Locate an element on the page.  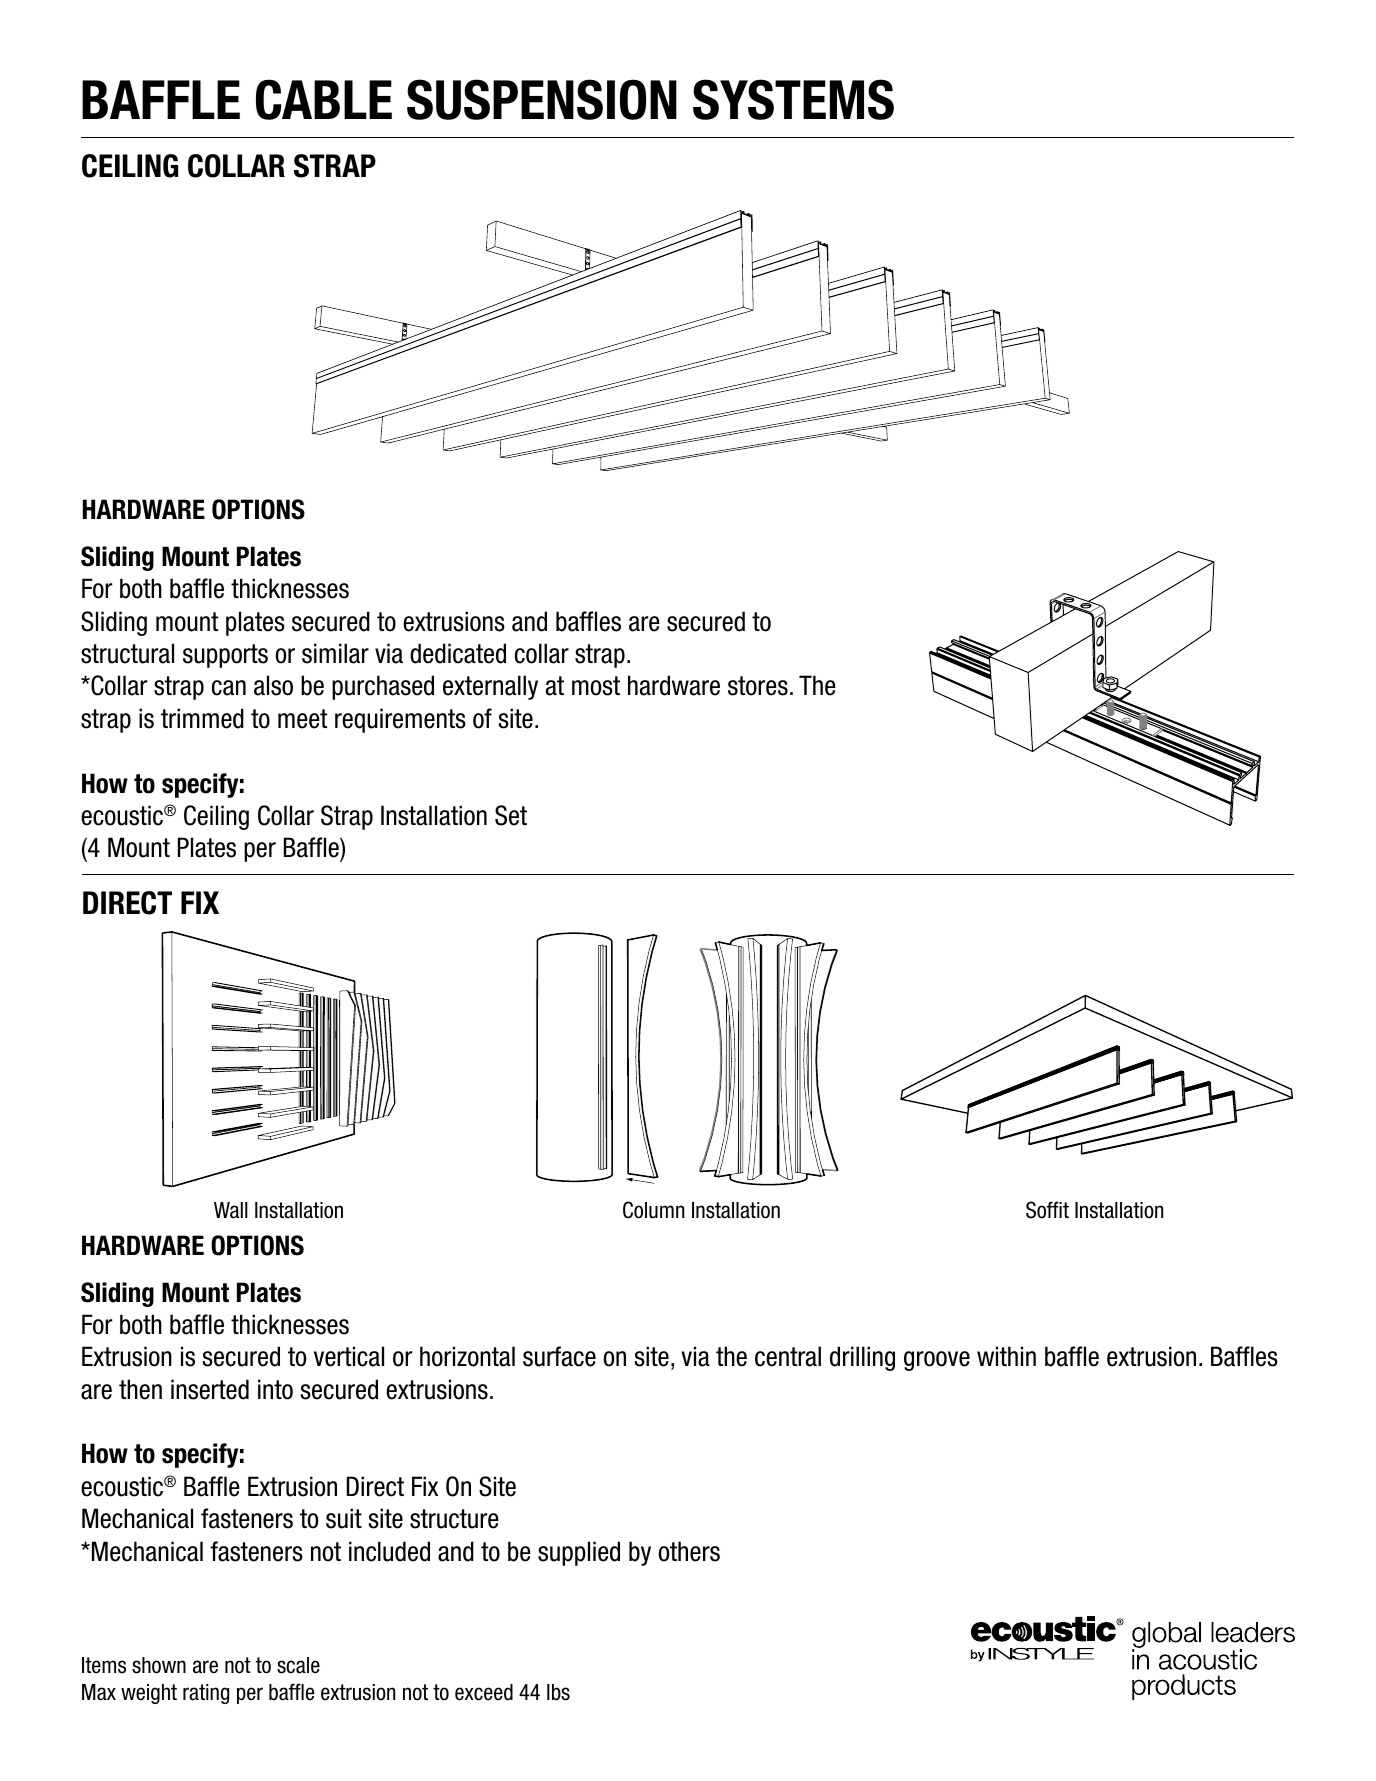
trimmed is located at coordinates (202, 718).
